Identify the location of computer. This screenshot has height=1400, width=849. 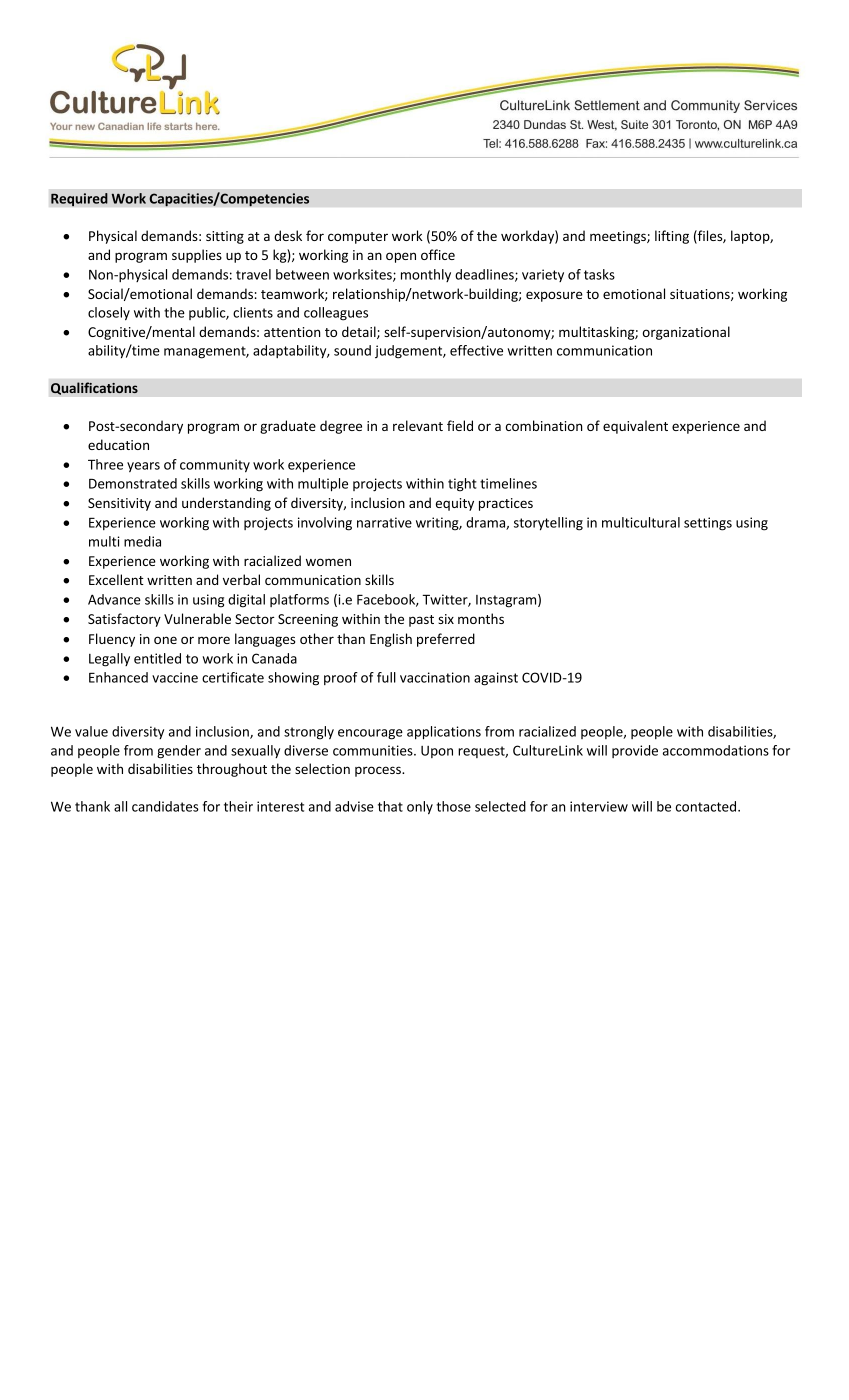
(358, 238).
